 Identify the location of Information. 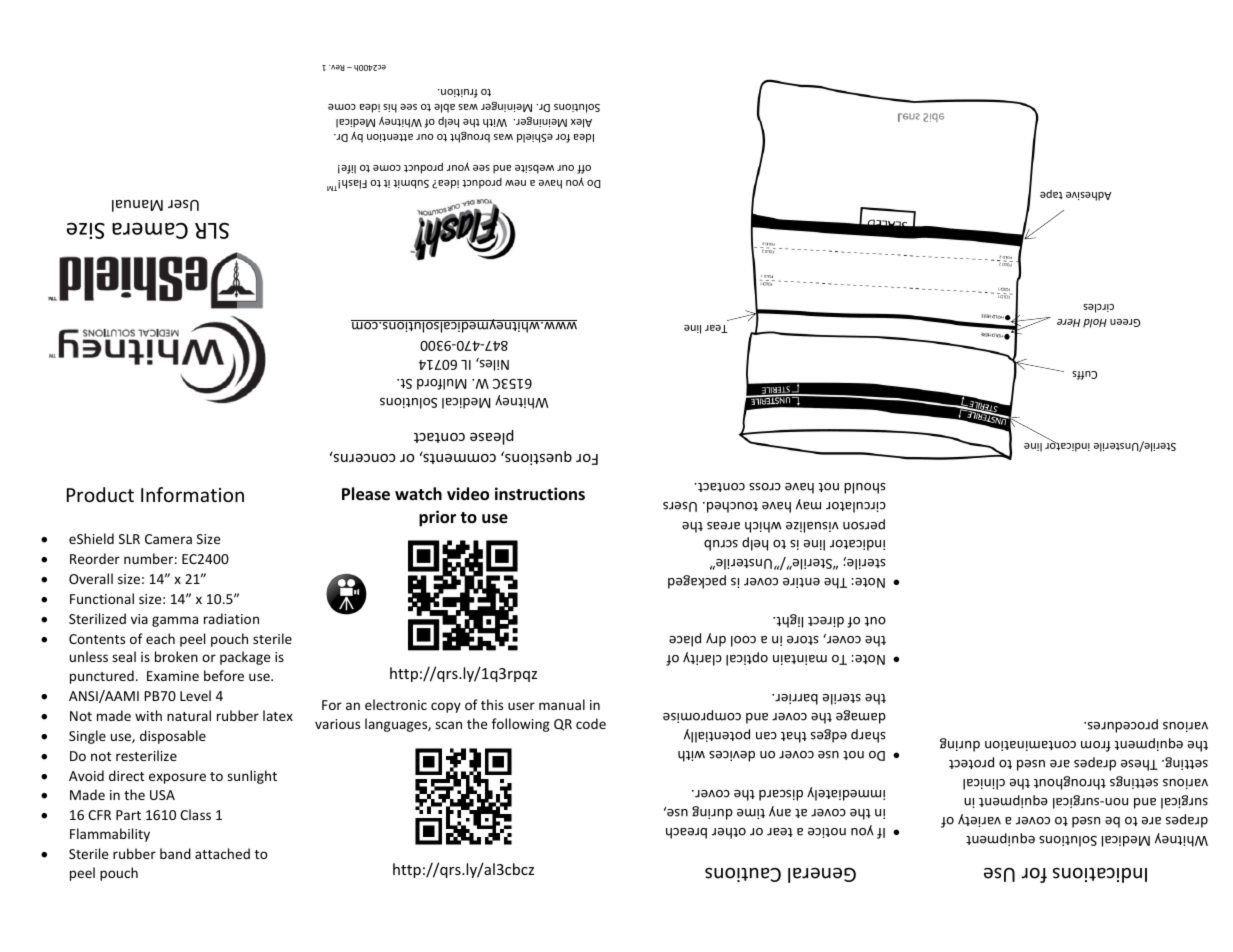
(192, 494).
